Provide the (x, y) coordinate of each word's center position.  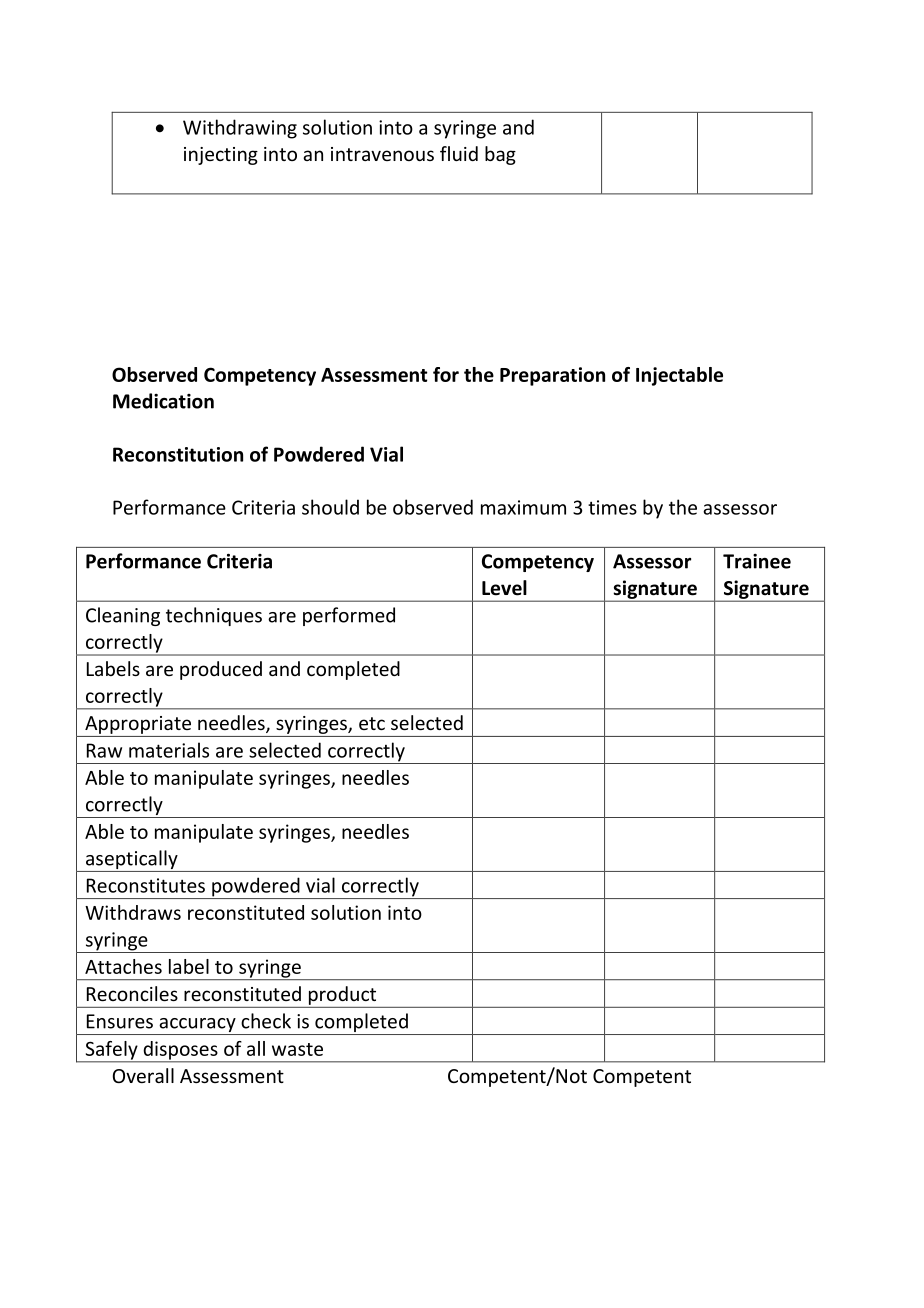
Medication (163, 401)
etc (372, 723)
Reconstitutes (146, 885)
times (612, 507)
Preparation (552, 376)
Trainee (757, 561)
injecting (221, 156)
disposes (180, 1051)
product (342, 995)
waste (297, 1049)
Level (504, 588)
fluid (459, 153)
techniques (214, 616)
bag (500, 155)
